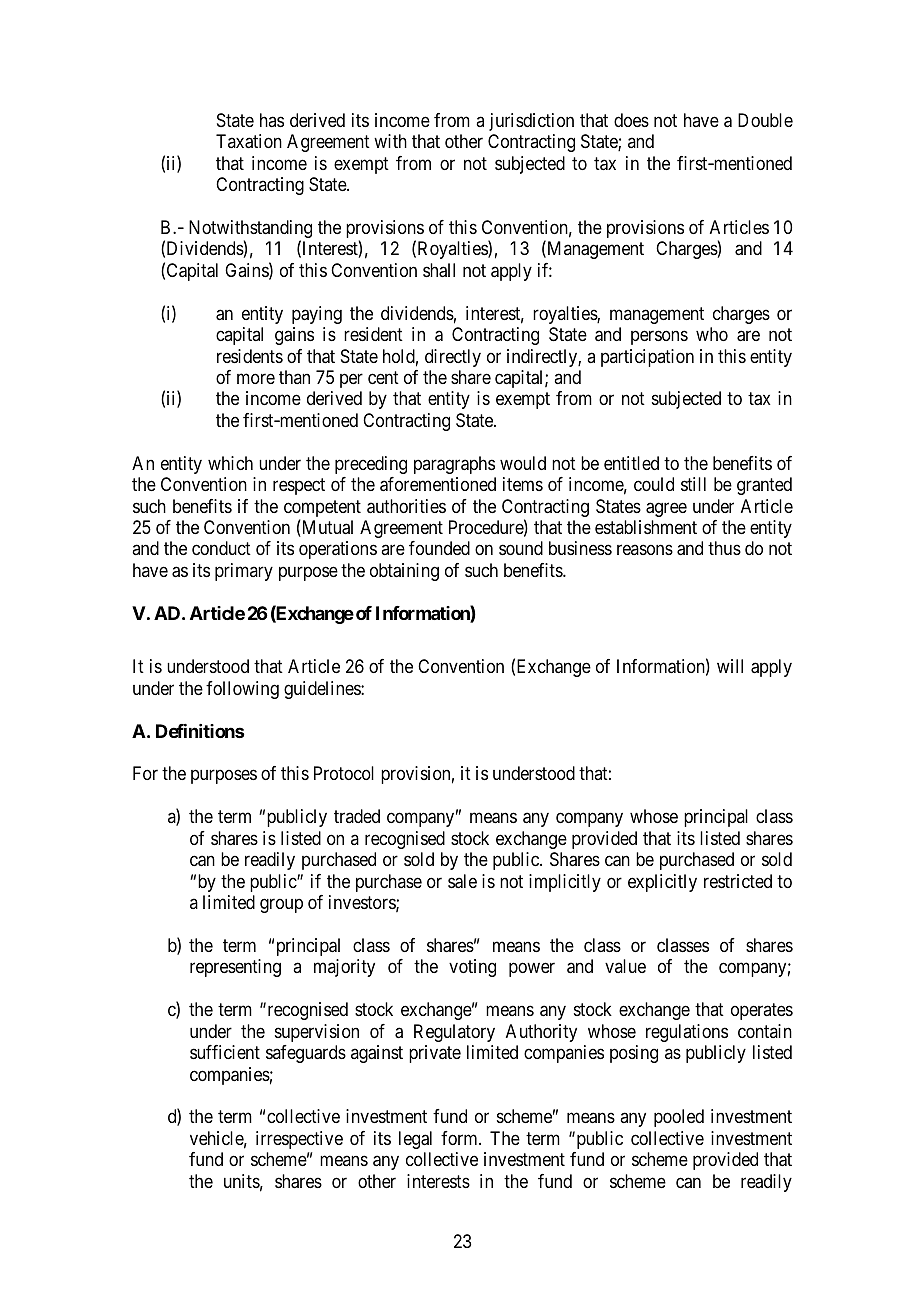  What do you see at coordinates (730, 666) in the document?
I see `will` at bounding box center [730, 666].
